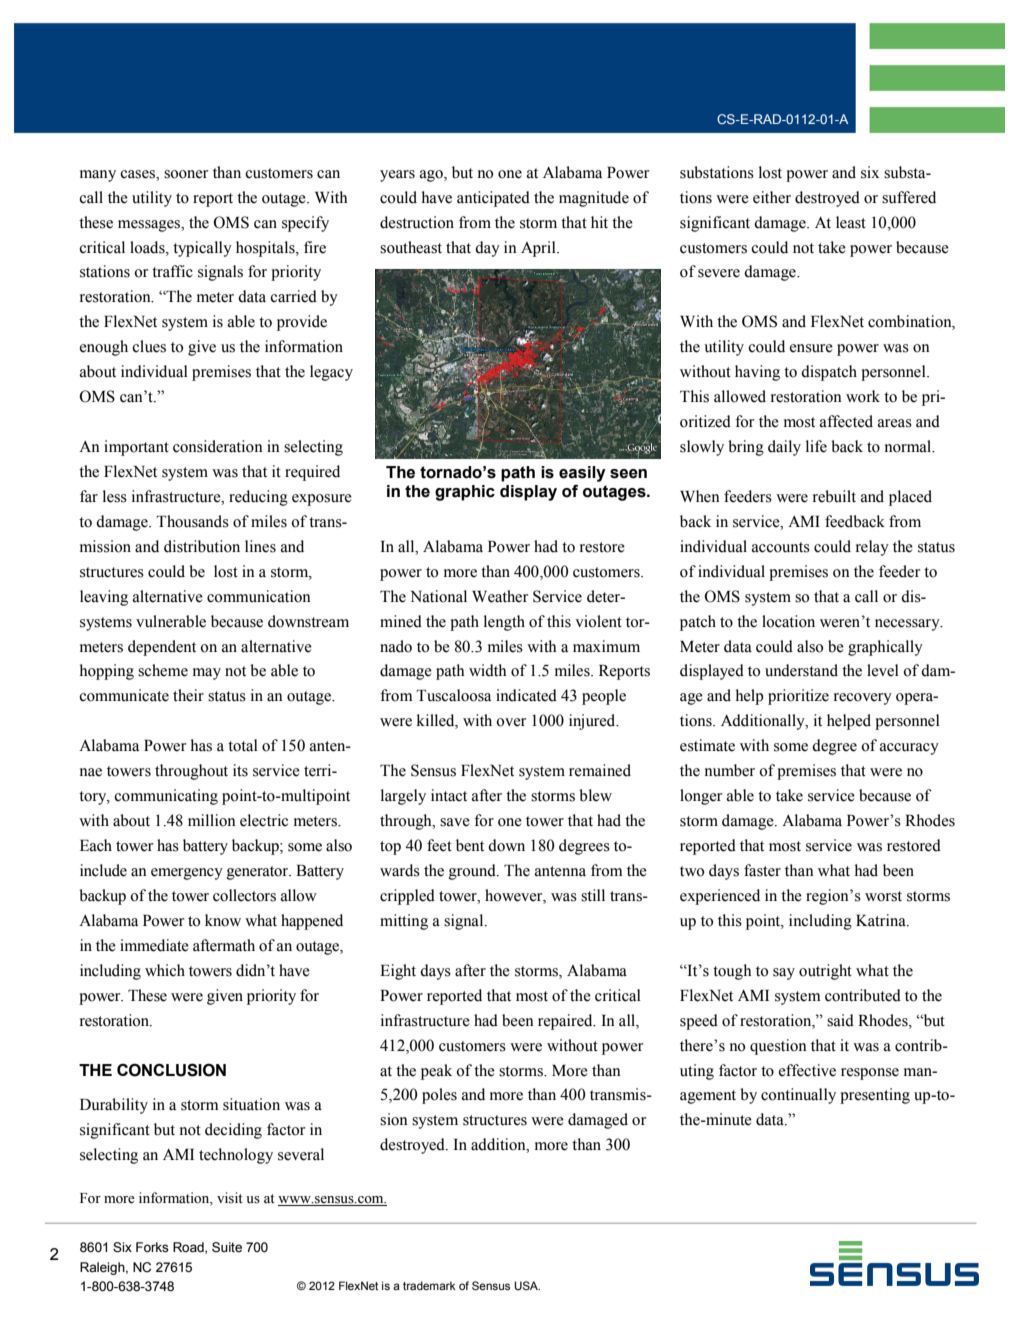 This screenshot has width=1021, height=1321. I want to click on consideration, so click(218, 446).
